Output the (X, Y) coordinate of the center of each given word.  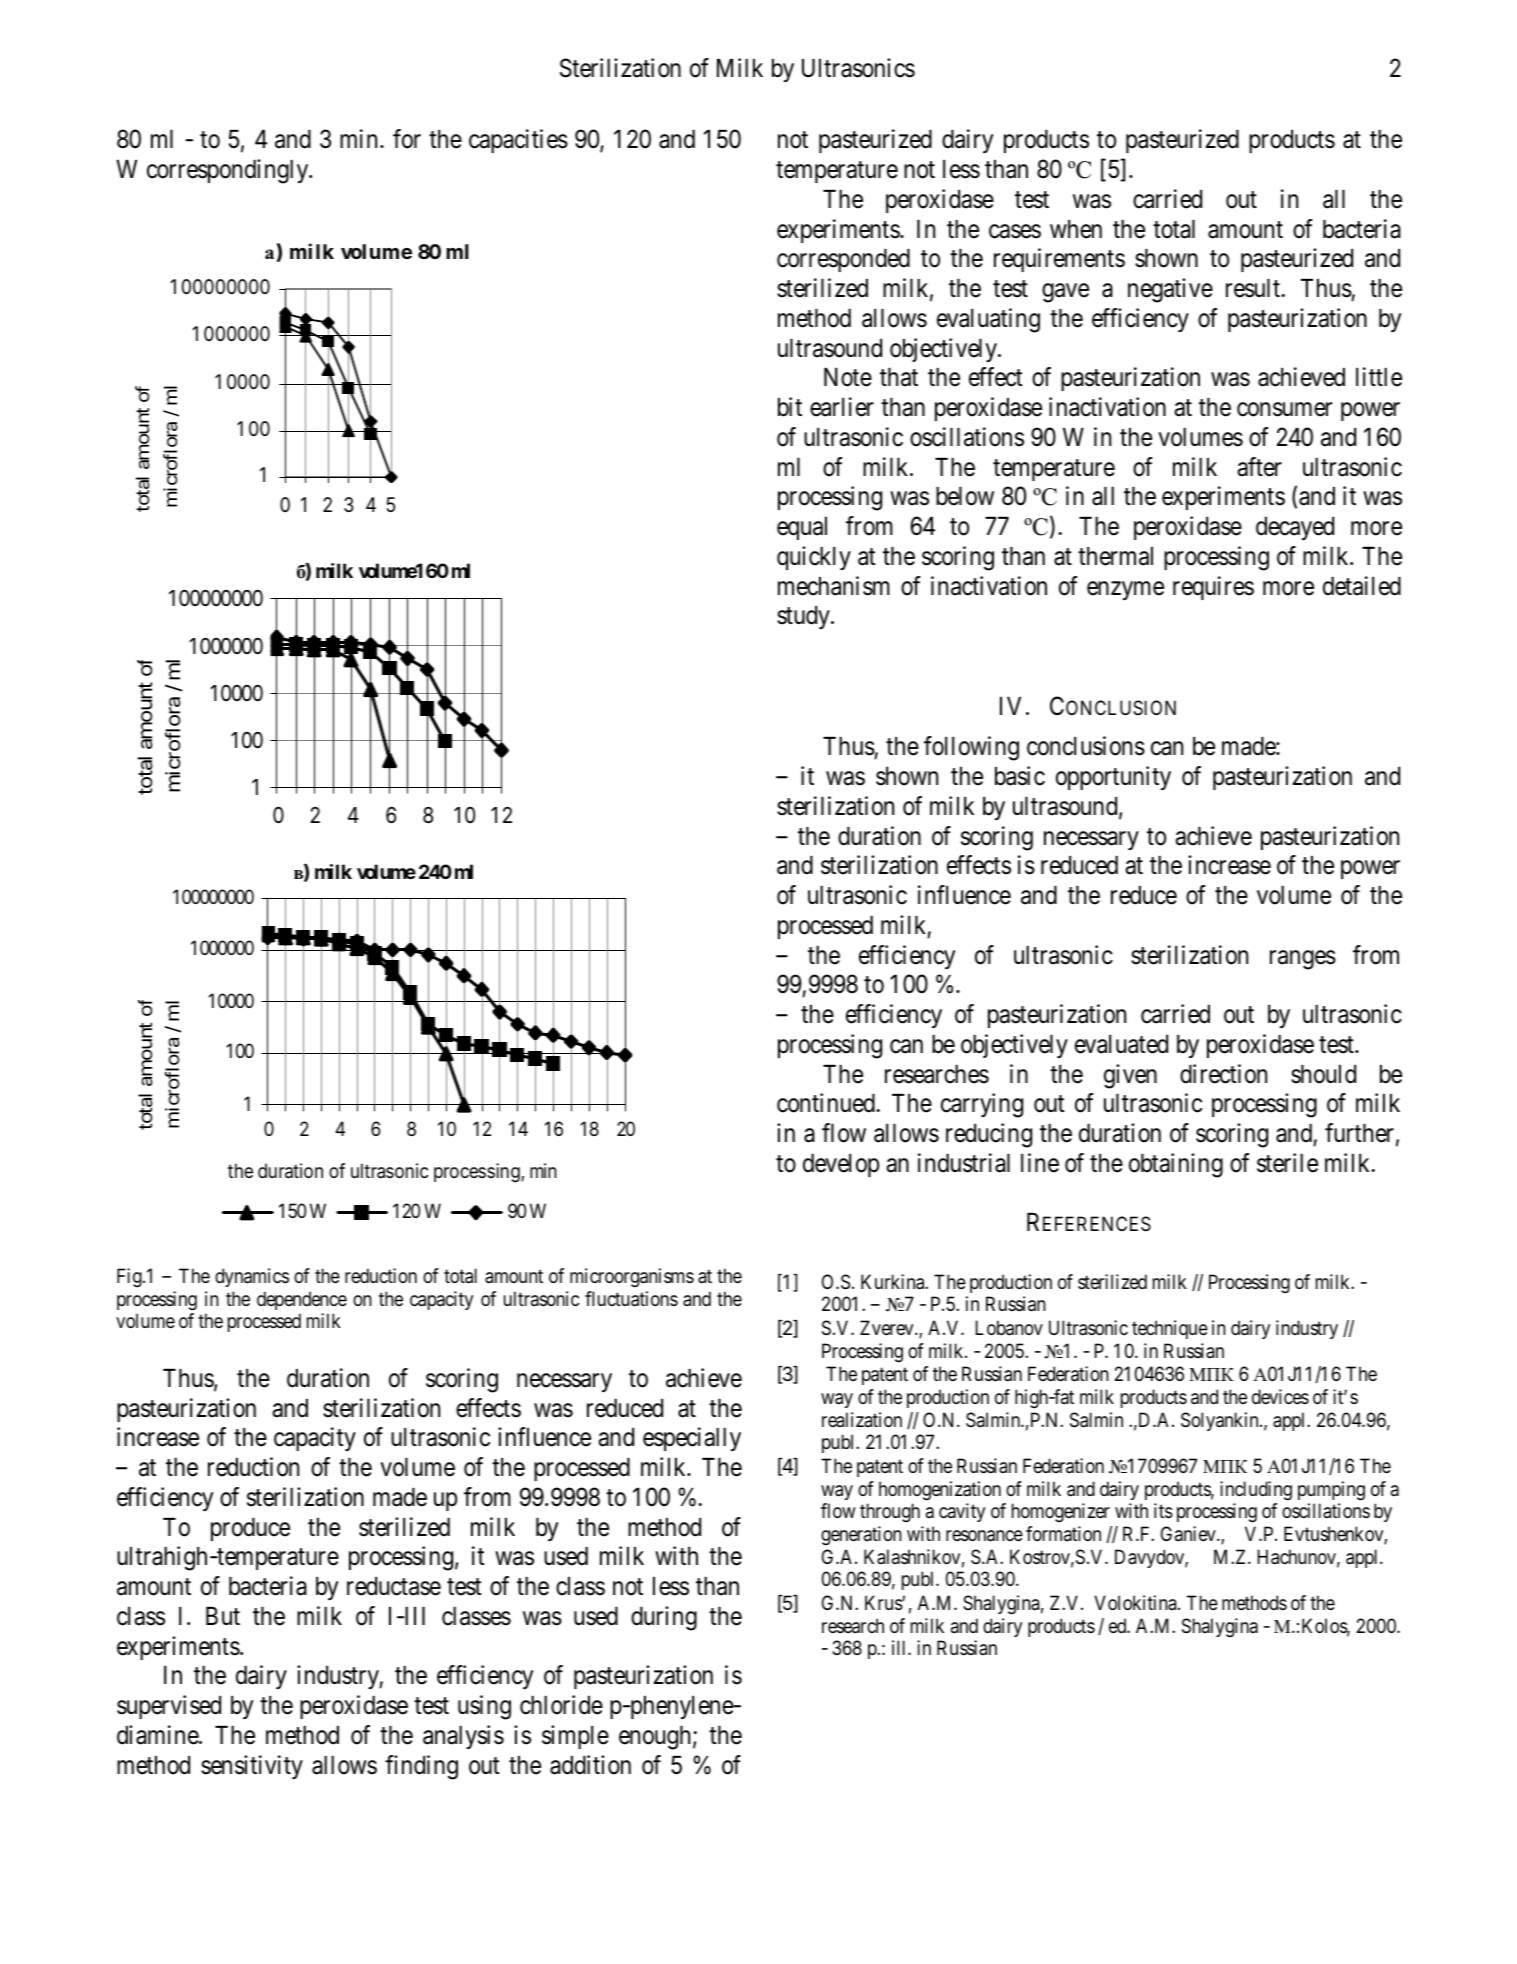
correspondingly (229, 171)
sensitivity (252, 1767)
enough (654, 1738)
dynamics (252, 1277)
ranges (1303, 960)
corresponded (843, 260)
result (1254, 288)
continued (826, 1103)
